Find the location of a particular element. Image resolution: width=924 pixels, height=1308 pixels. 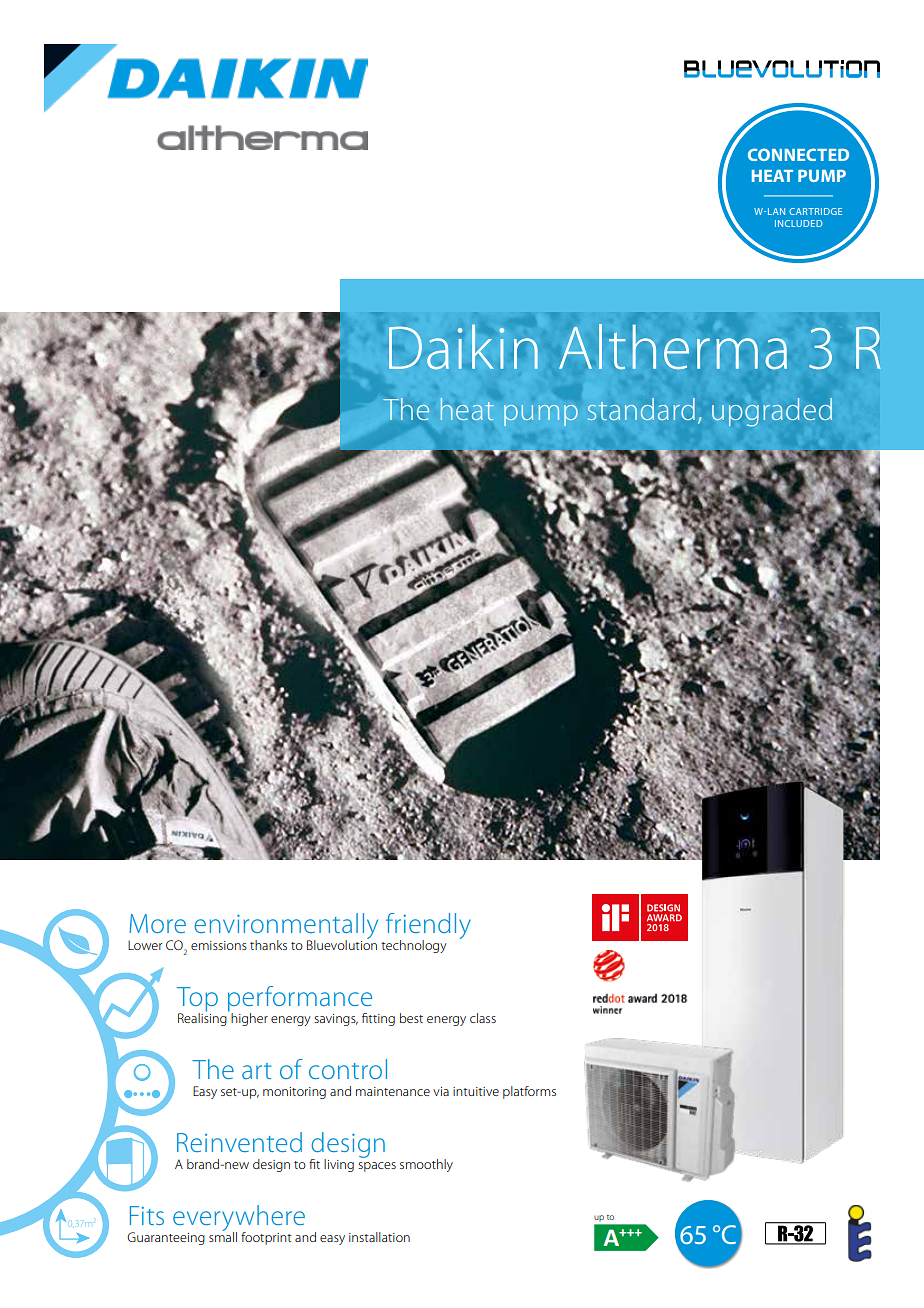

CONNECTED is located at coordinates (798, 154).
